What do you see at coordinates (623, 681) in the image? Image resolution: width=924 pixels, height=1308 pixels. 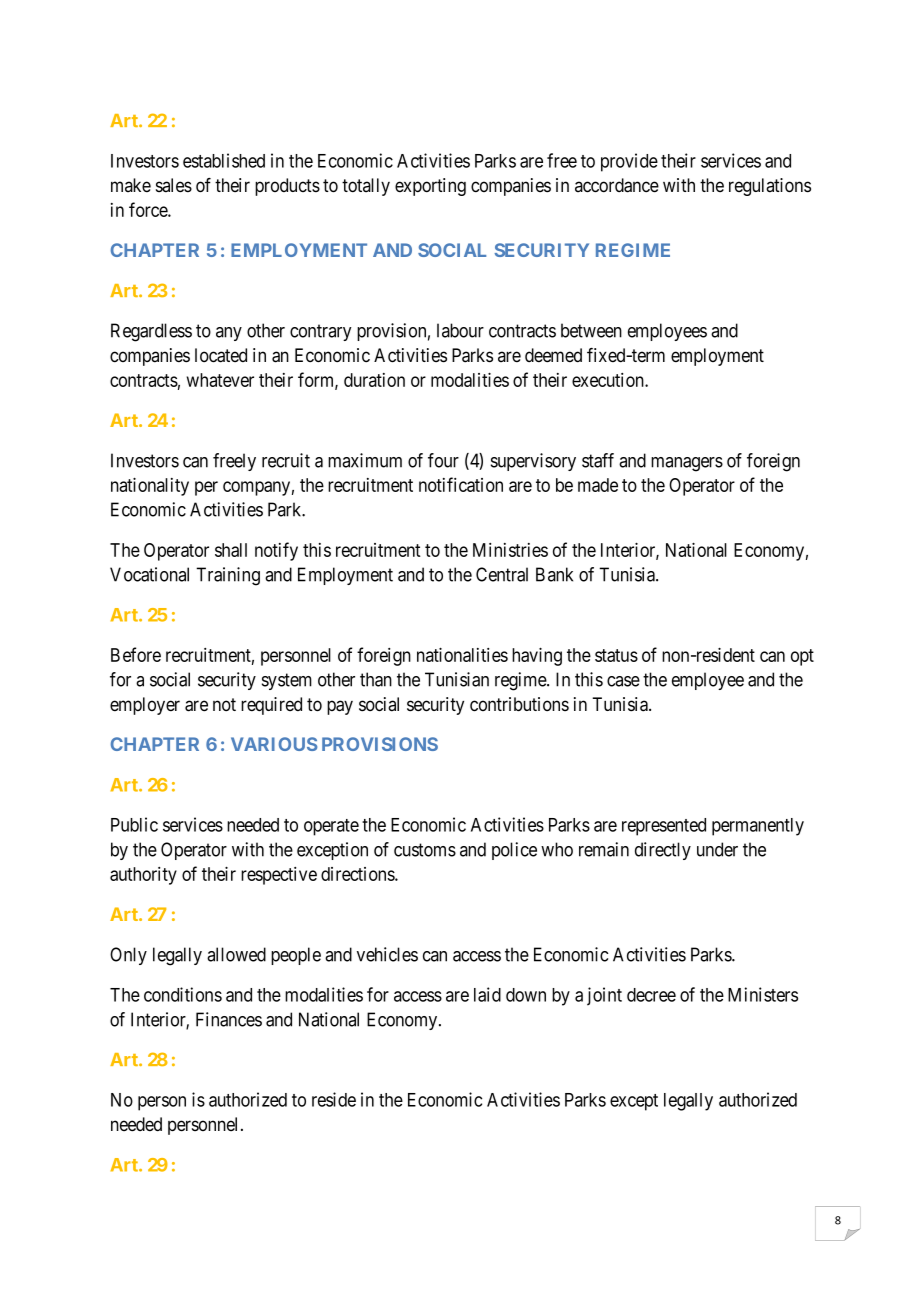 I see `case` at bounding box center [623, 681].
